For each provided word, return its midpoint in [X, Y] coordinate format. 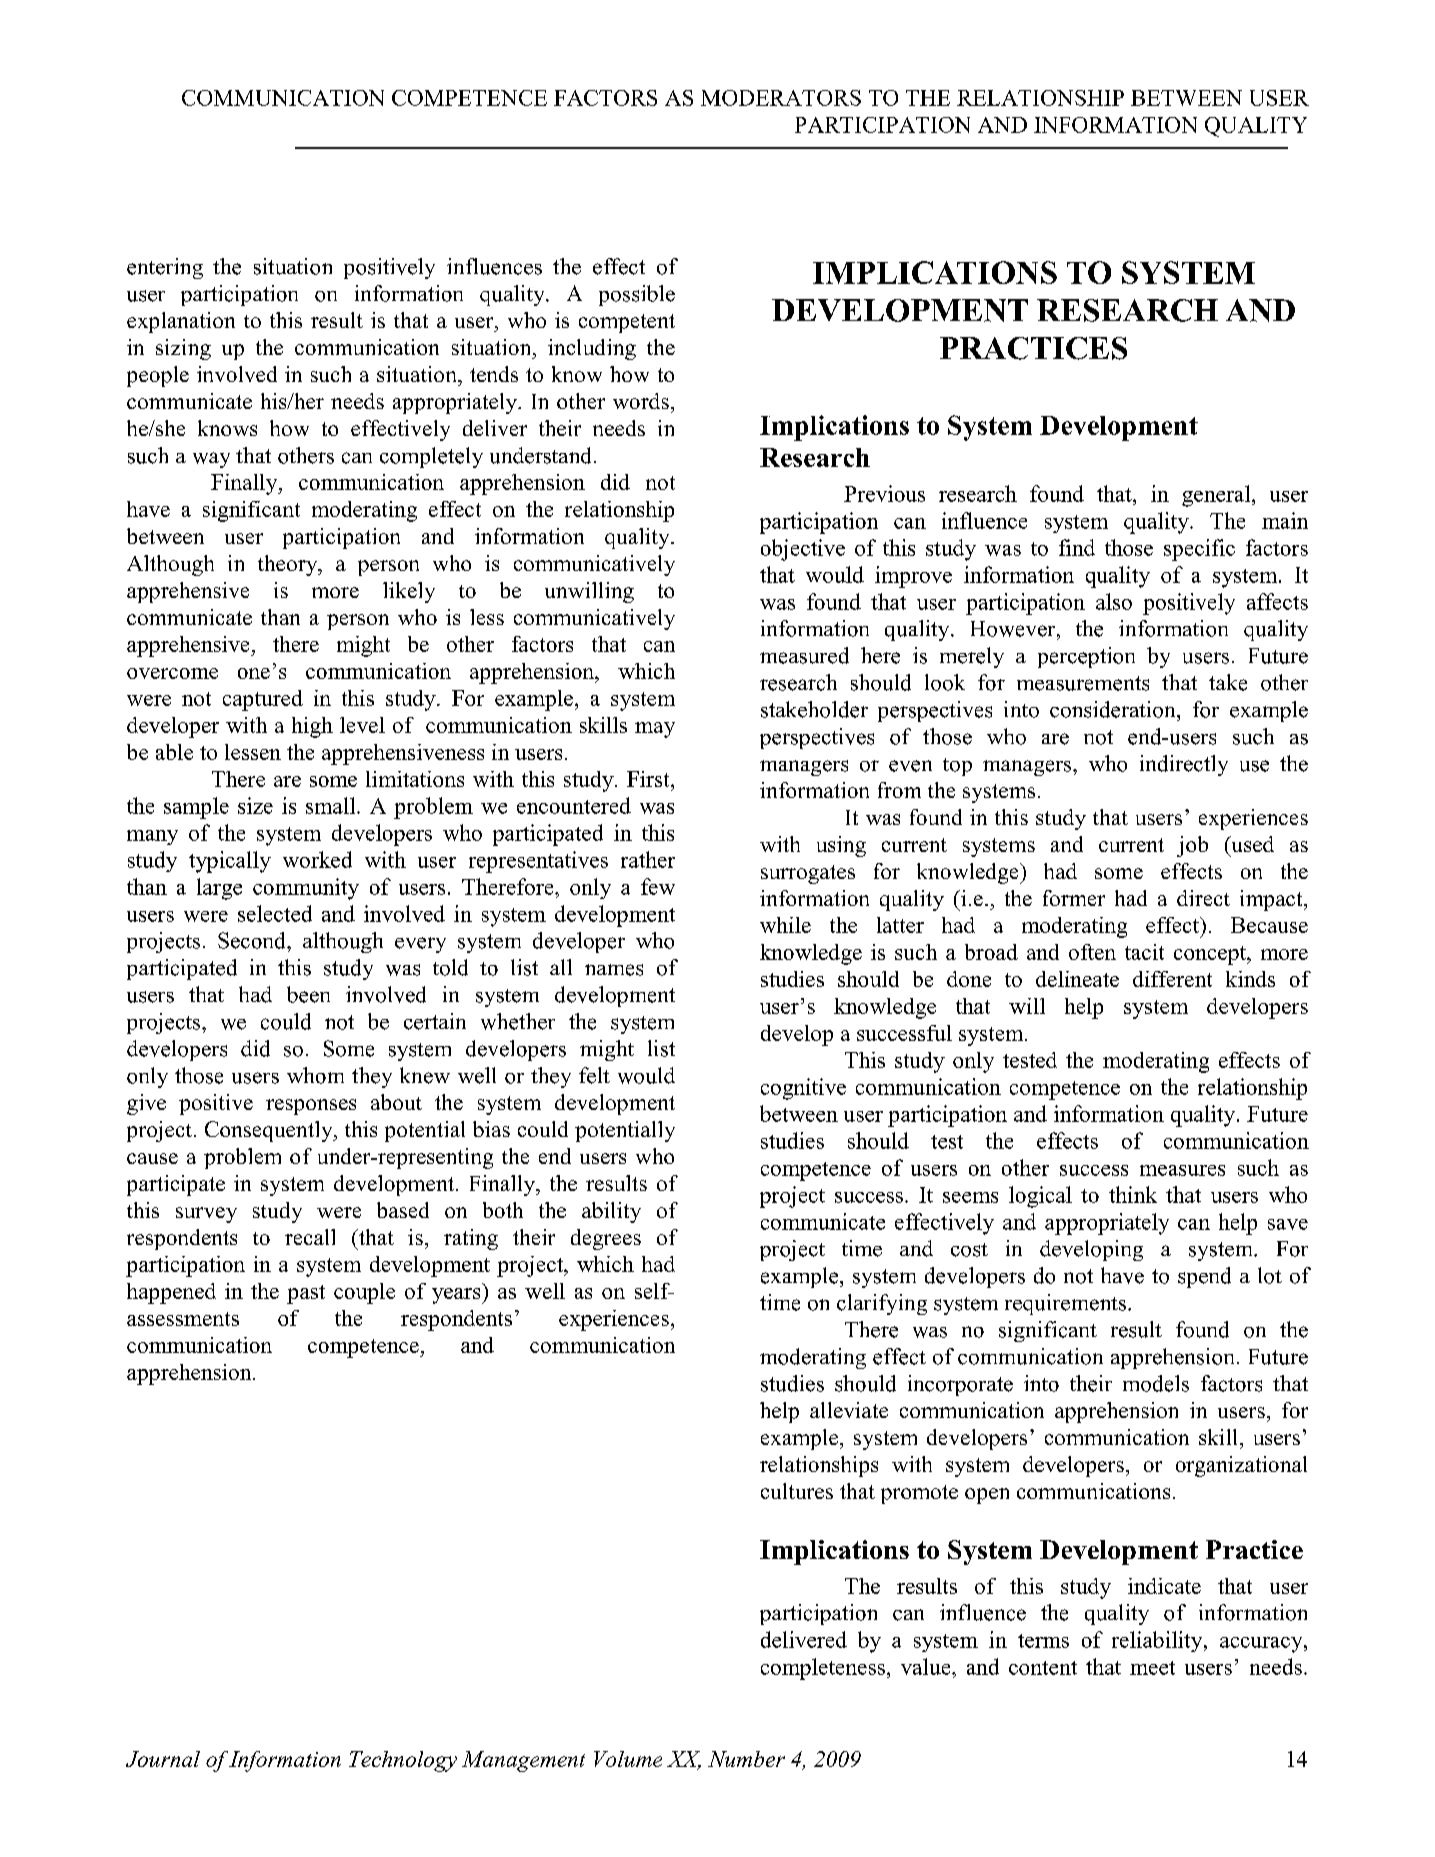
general [1217, 496]
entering [165, 268]
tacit [1144, 952]
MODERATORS [781, 98]
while [785, 925]
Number [746, 1759]
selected [275, 913]
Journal [163, 1759]
